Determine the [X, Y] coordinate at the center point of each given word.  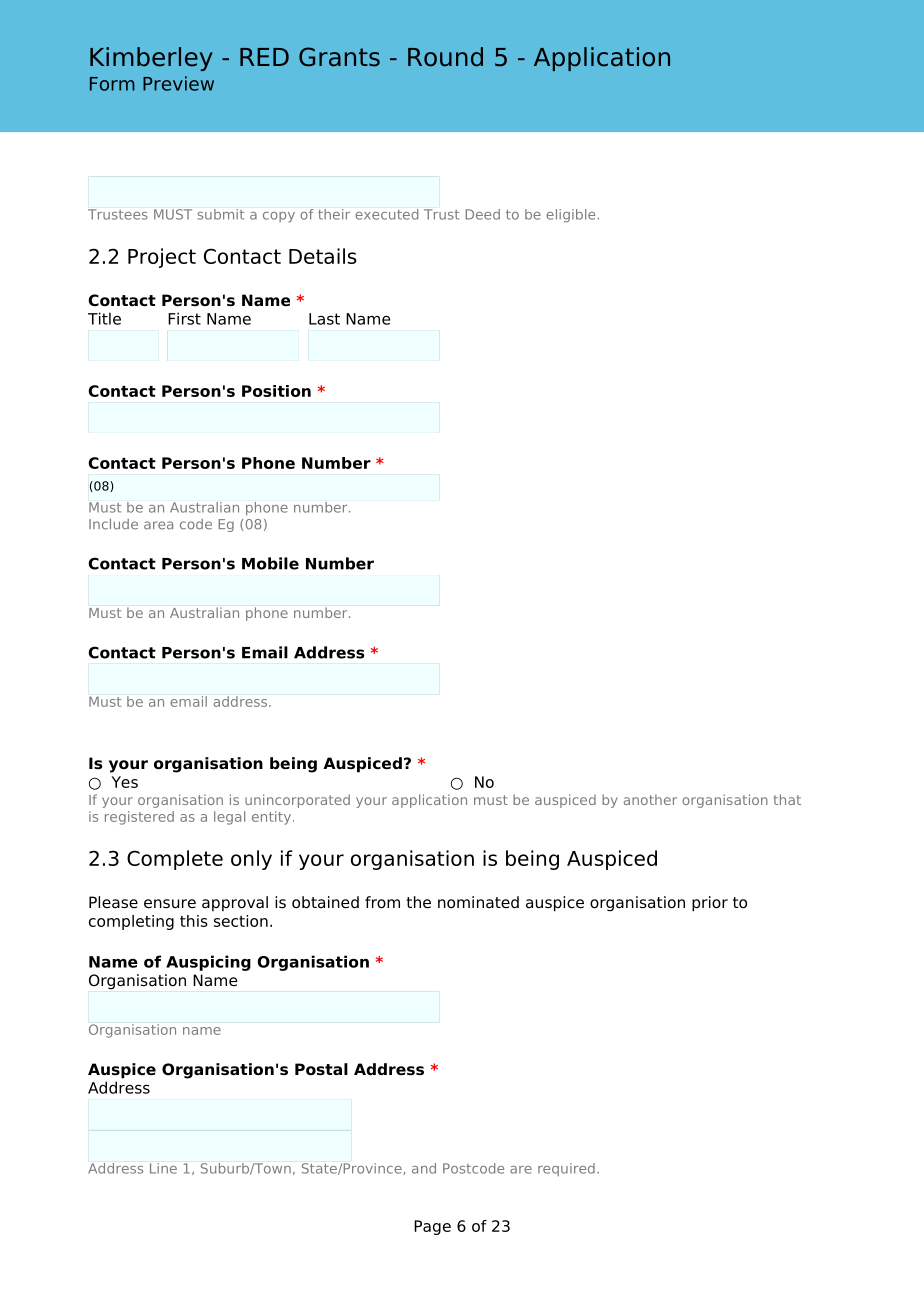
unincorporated [297, 801]
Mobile [270, 563]
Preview [178, 83]
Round [445, 57]
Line [163, 1168]
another [650, 799]
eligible [570, 215]
